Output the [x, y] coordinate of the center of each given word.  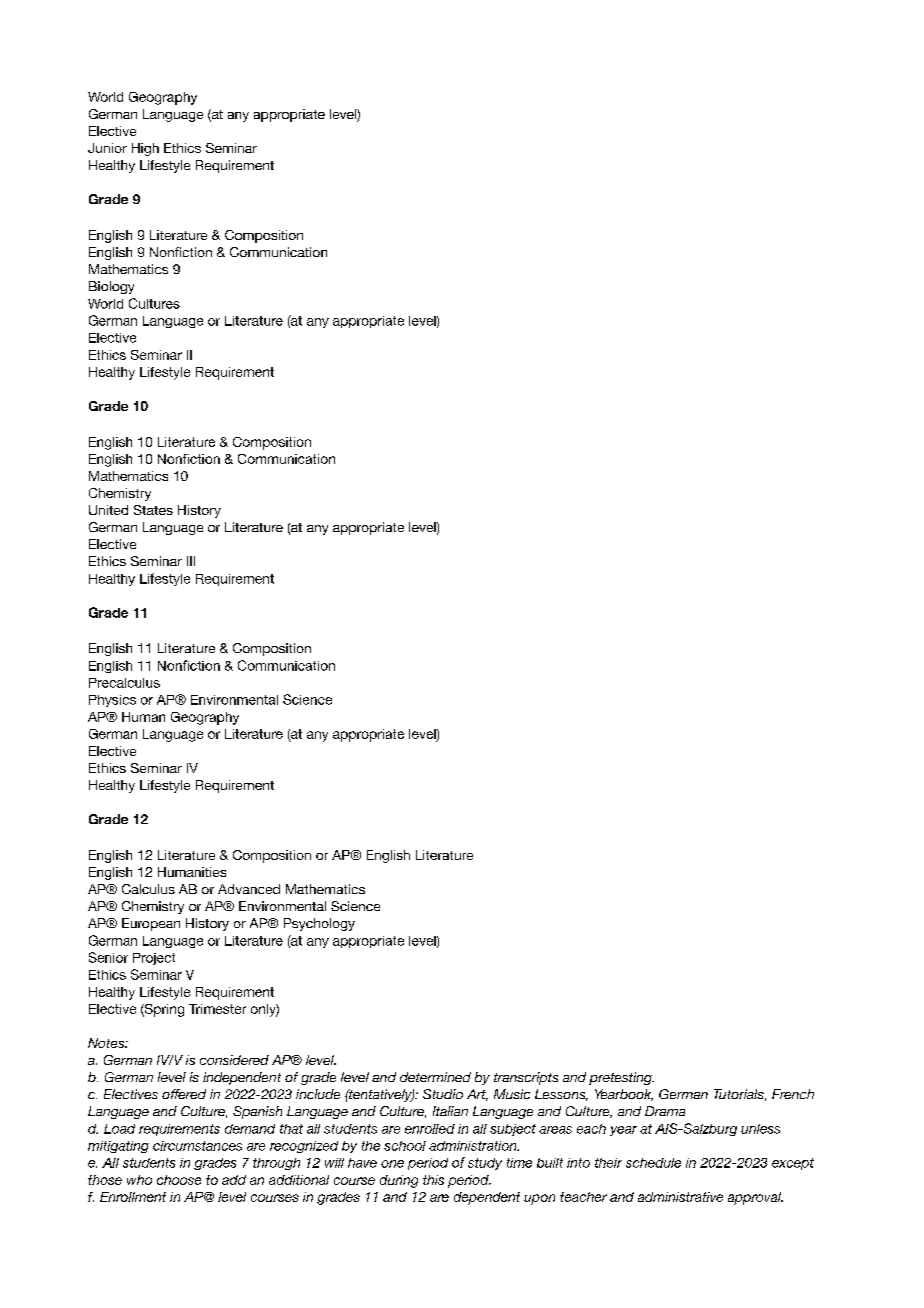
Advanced [249, 889]
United [108, 510]
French [793, 1094]
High [145, 149]
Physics [112, 701]
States [153, 510]
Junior [107, 148]
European [151, 924]
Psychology [319, 924]
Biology [111, 287]
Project [154, 959]
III [191, 561]
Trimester [217, 1009]
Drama [665, 1111]
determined [435, 1077]
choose [179, 1180]
